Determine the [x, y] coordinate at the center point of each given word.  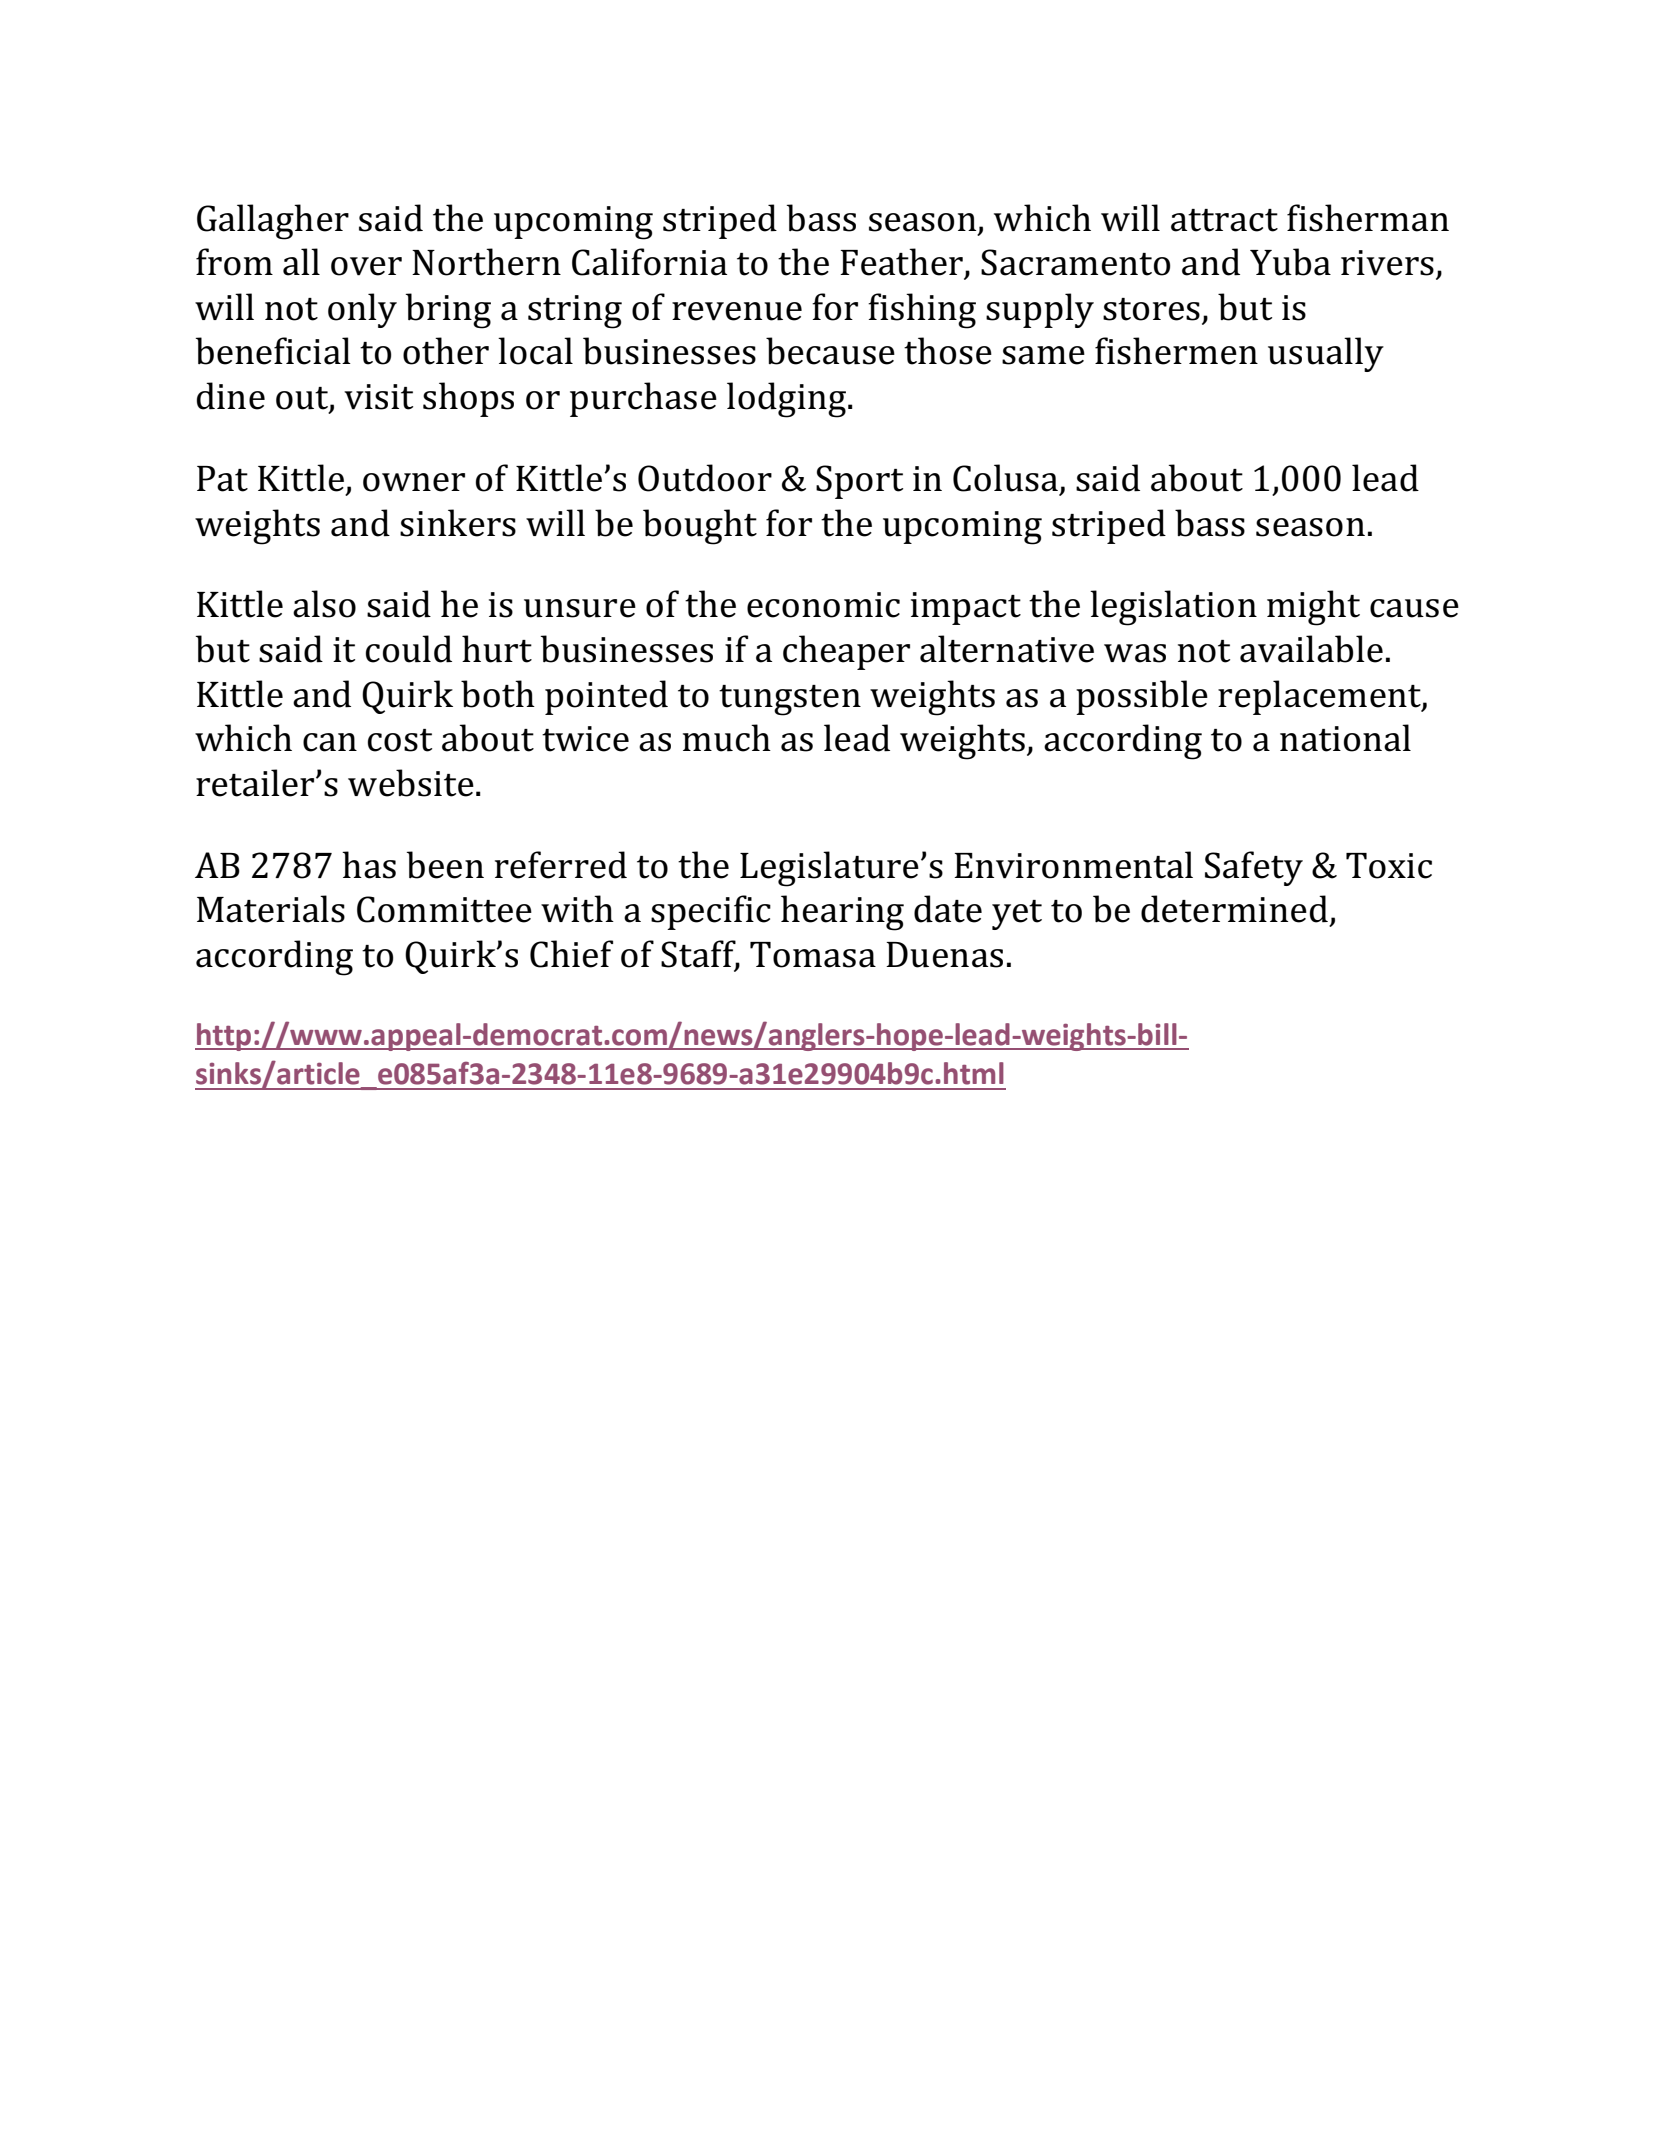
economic [823, 605]
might [1313, 608]
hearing [842, 913]
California [649, 262]
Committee [444, 909]
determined [1234, 909]
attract [1224, 220]
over [366, 266]
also [324, 604]
